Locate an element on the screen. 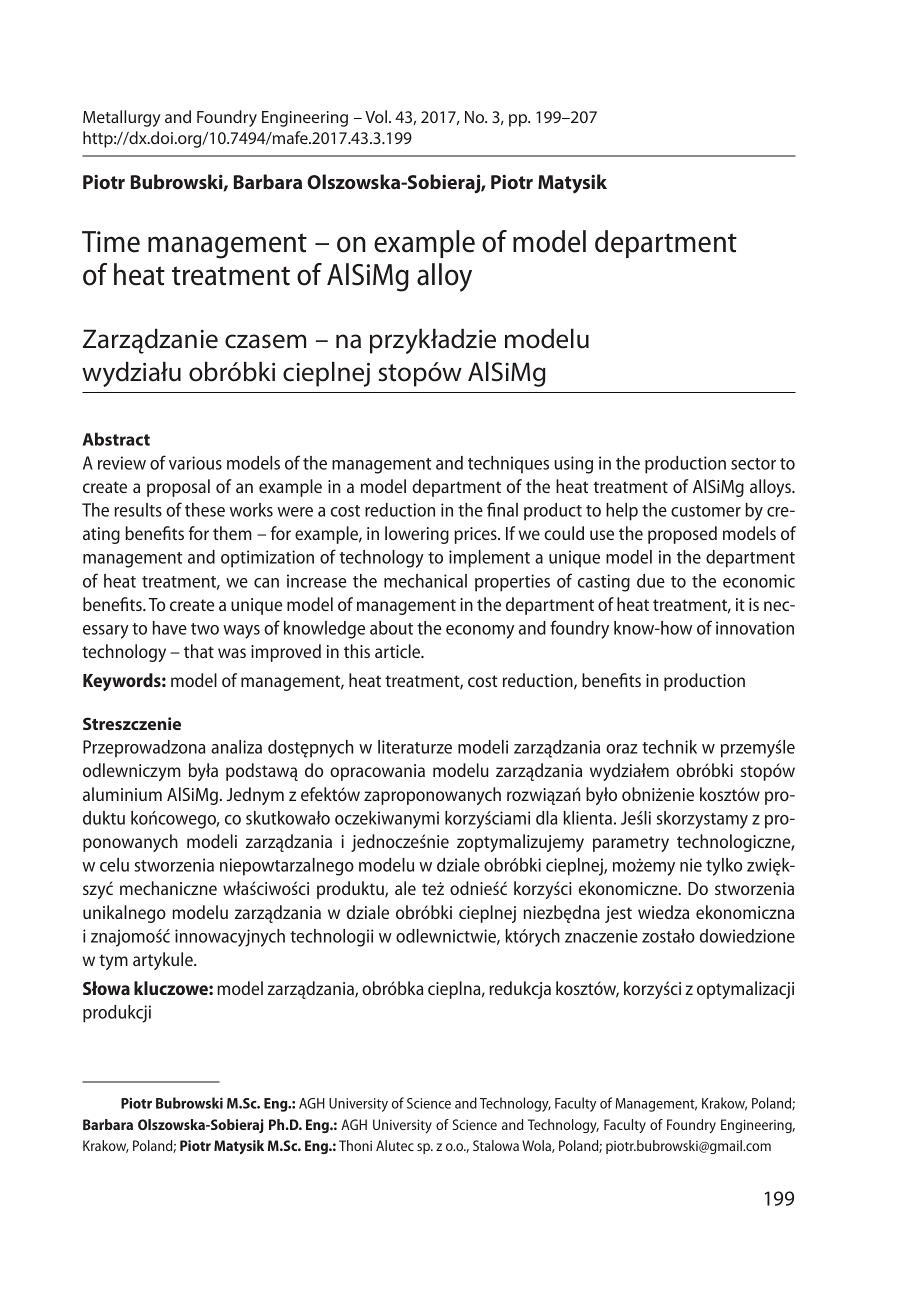  techniques is located at coordinates (508, 465).
